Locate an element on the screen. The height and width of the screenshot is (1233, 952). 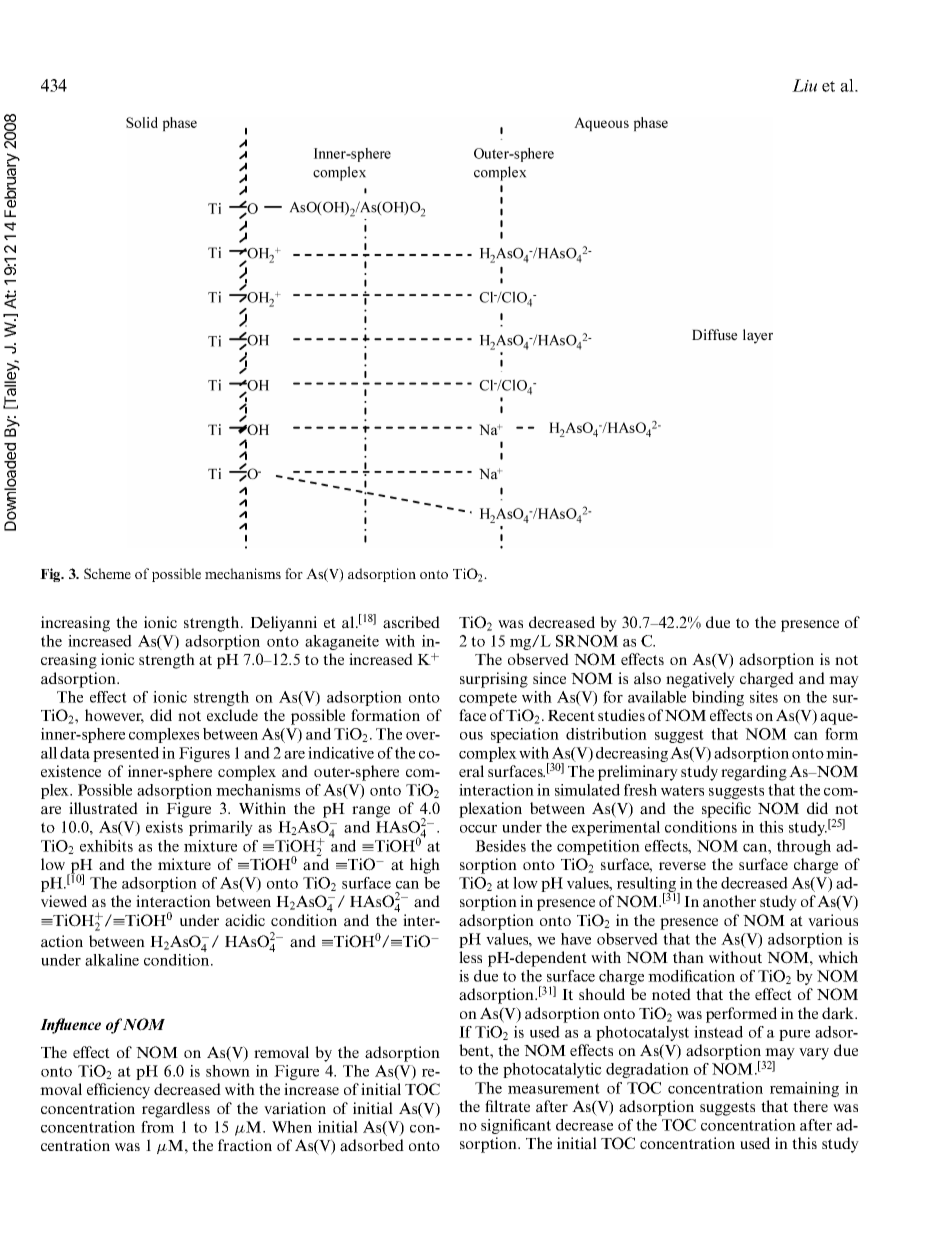
Liu is located at coordinates (804, 85).
